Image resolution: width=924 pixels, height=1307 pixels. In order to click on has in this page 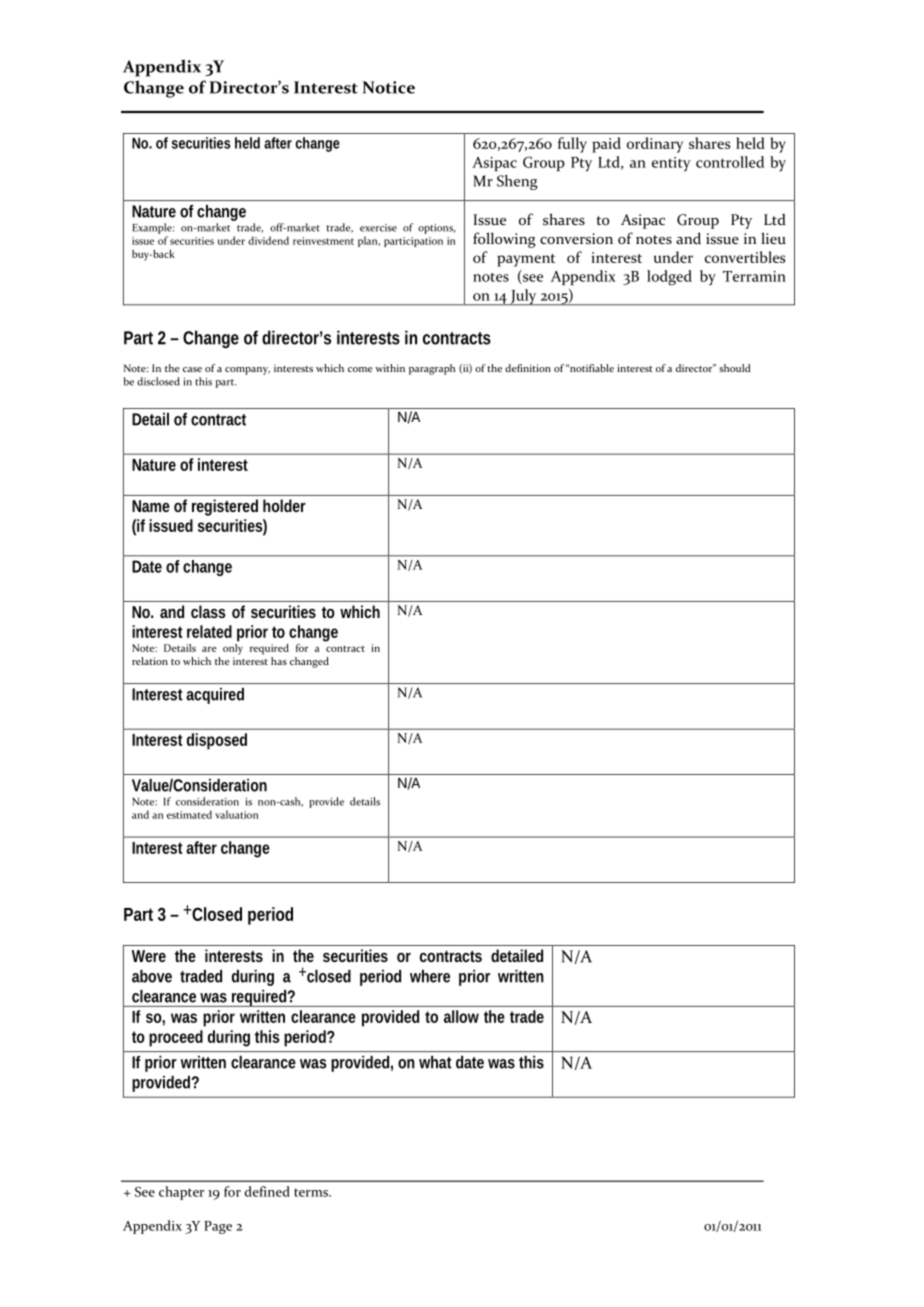, I will do `click(279, 661)`.
